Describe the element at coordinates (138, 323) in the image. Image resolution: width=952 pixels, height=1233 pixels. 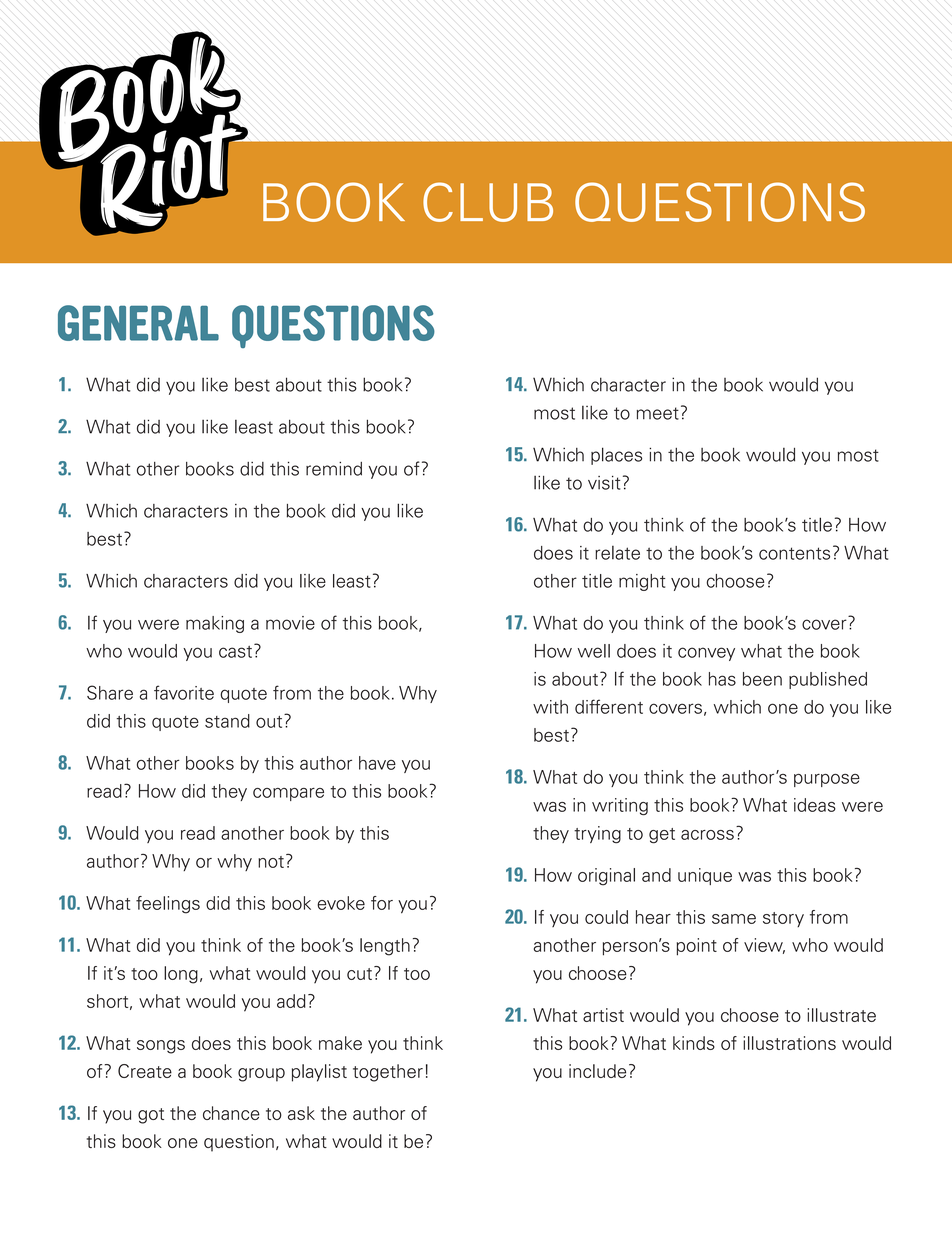
I see `GENERAL` at that location.
